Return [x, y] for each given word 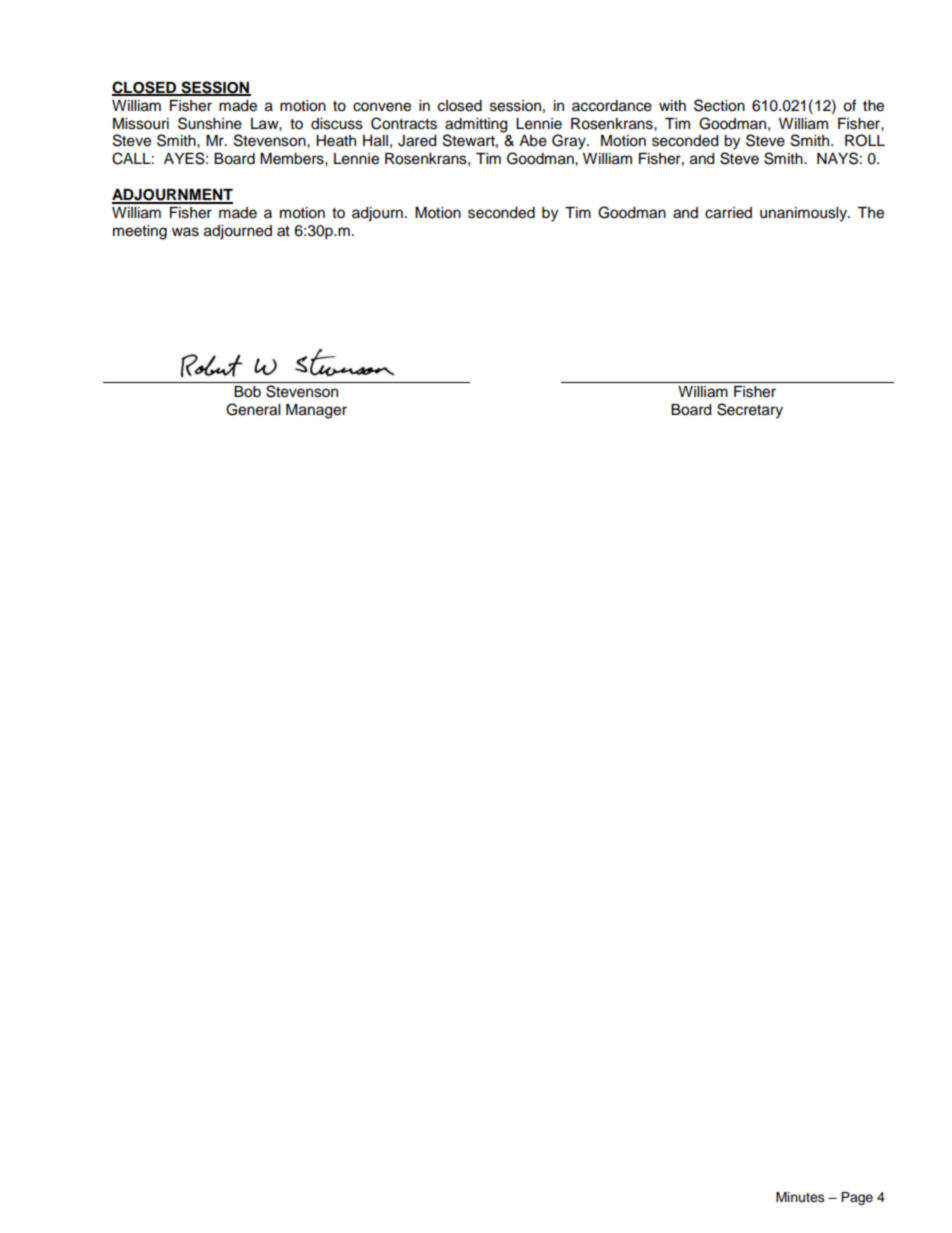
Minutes [800, 1197]
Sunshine [210, 123]
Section [719, 105]
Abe [533, 141]
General [253, 409]
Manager [316, 411]
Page [857, 1198]
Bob [247, 392]
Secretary [750, 411]
